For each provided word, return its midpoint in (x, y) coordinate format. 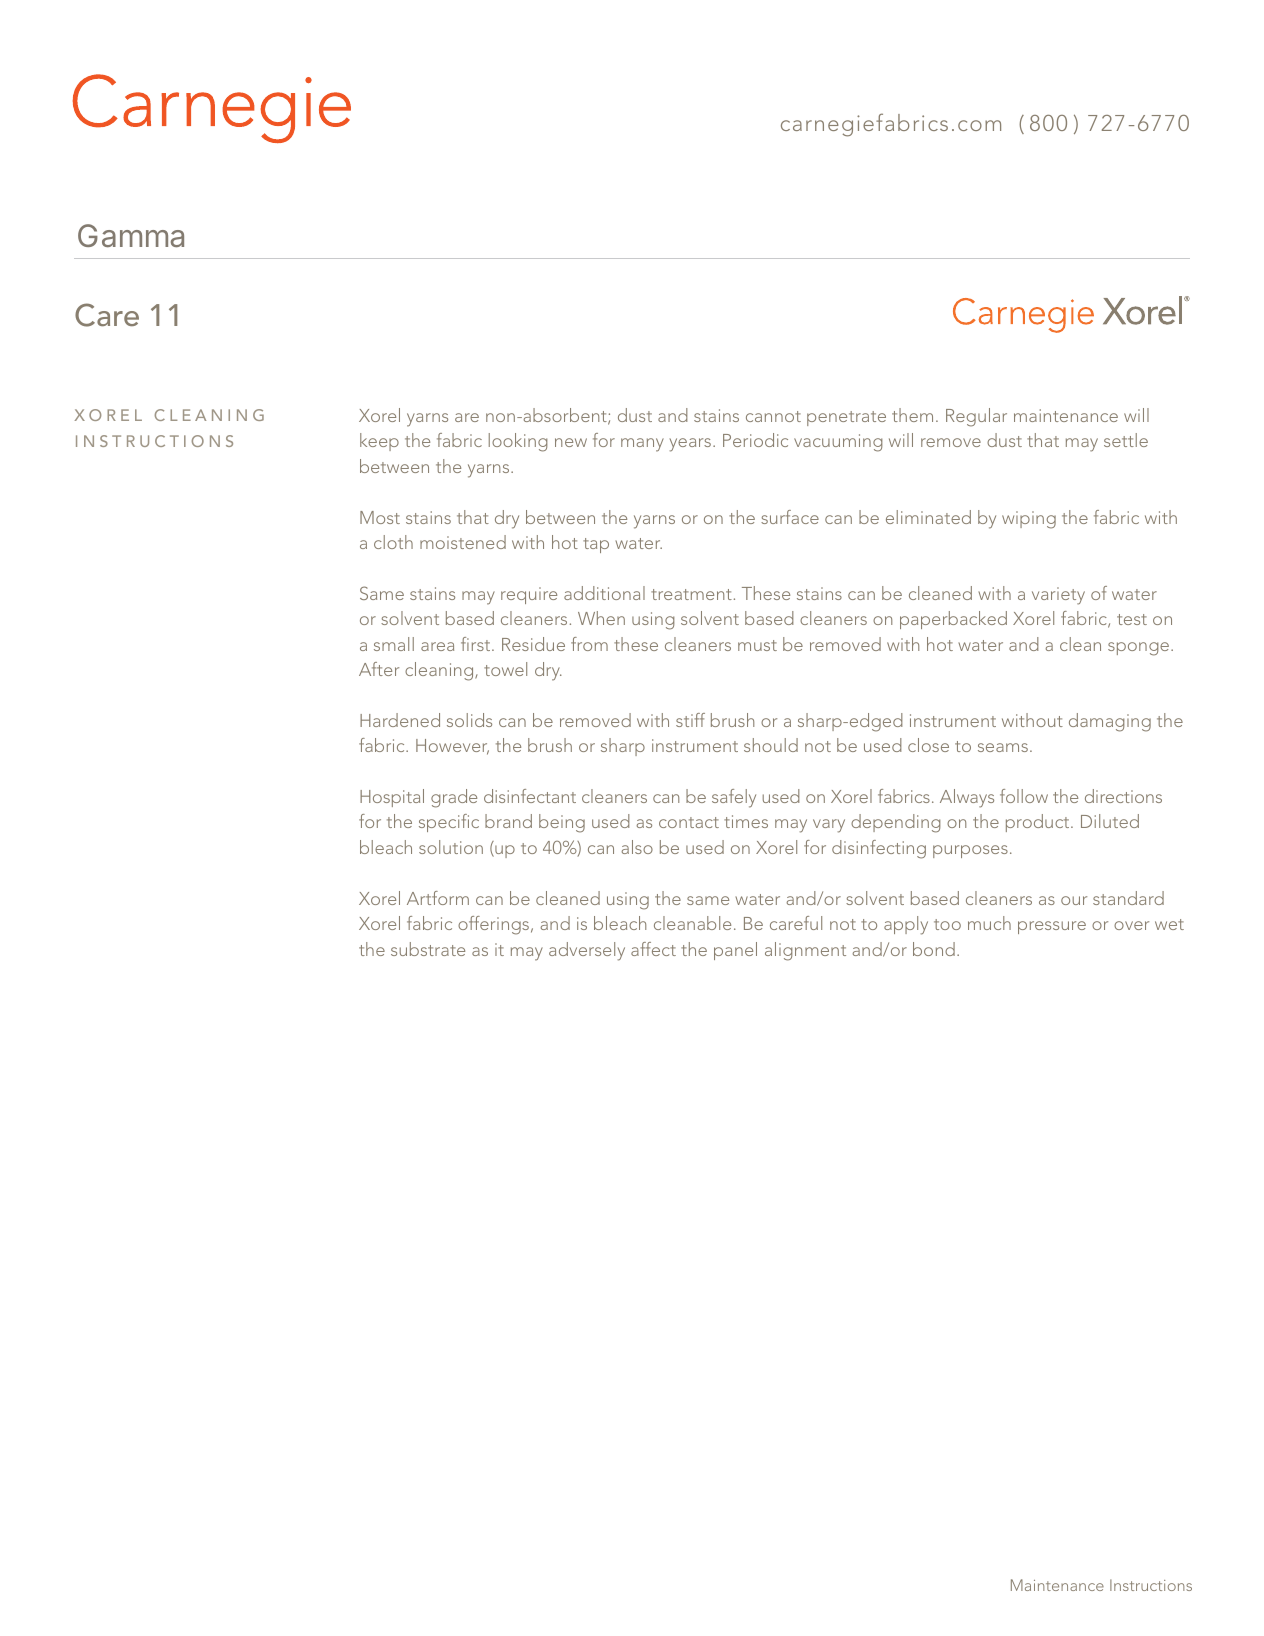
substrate (428, 949)
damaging (1110, 722)
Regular (976, 417)
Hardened (400, 720)
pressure (1052, 927)
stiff (690, 720)
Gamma (131, 235)
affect (653, 949)
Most (380, 517)
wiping (1029, 520)
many (642, 445)
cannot (773, 416)
